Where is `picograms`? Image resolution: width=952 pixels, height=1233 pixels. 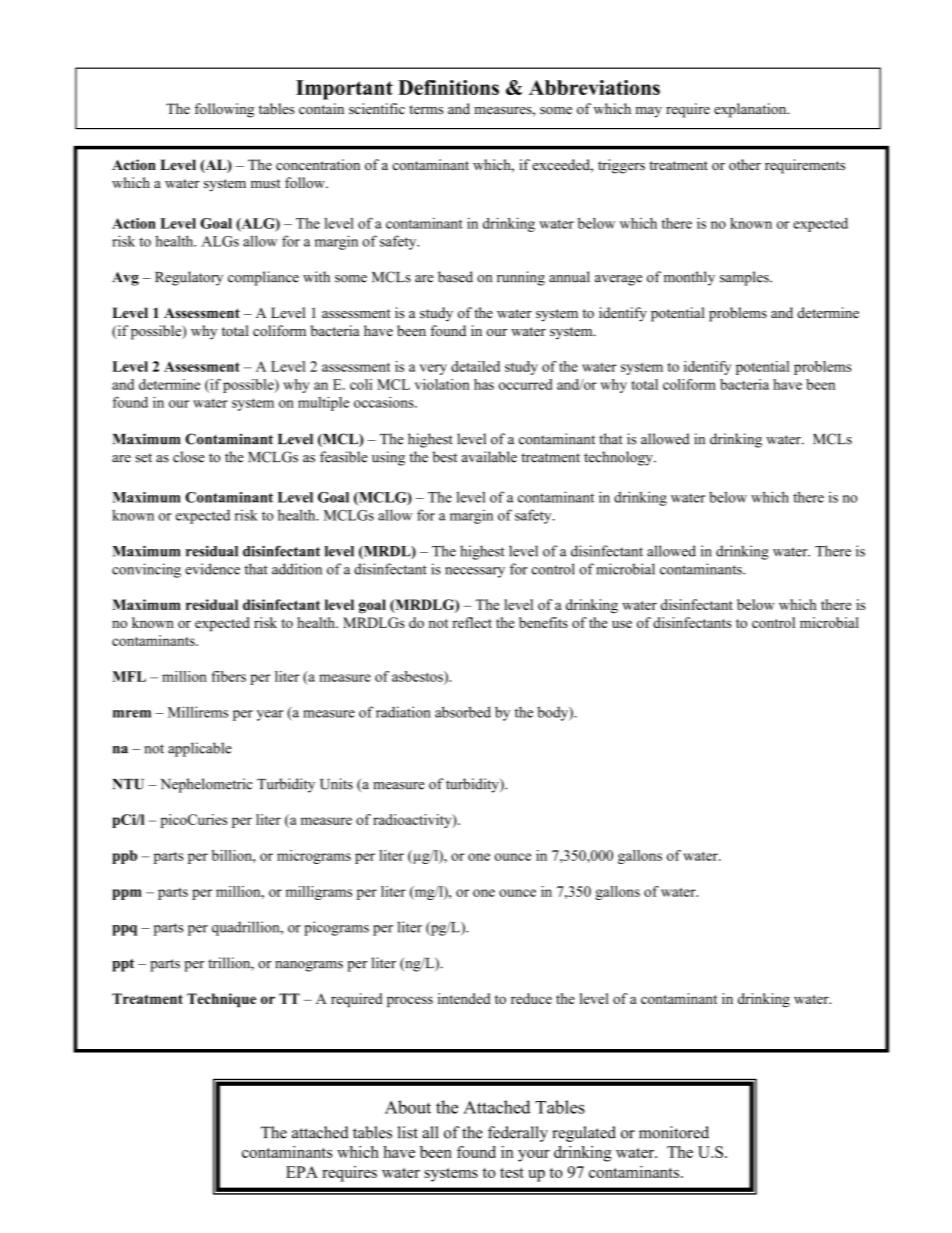
picograms is located at coordinates (336, 928).
